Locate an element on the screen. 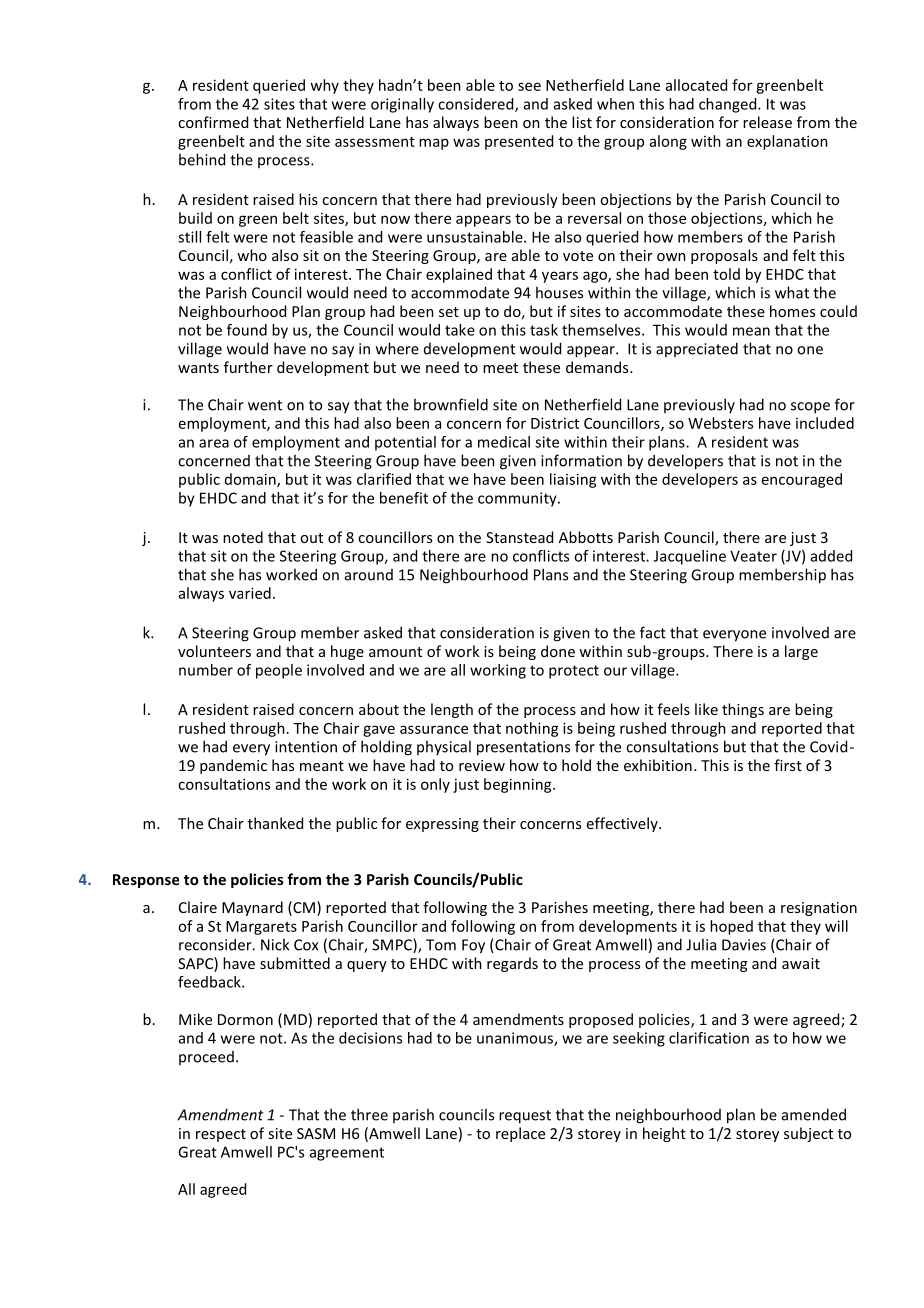 This screenshot has height=1308, width=924. varied is located at coordinates (250, 593).
